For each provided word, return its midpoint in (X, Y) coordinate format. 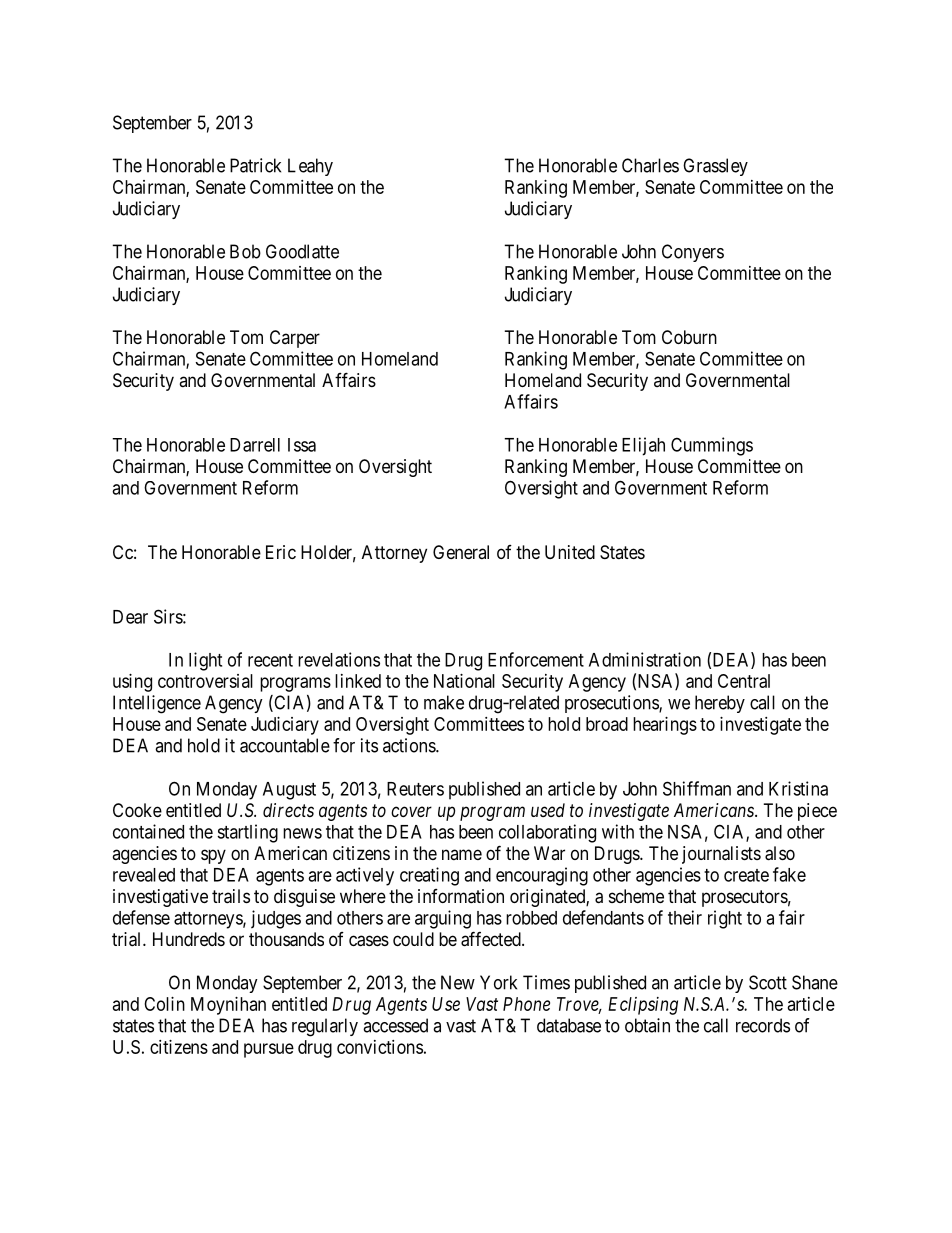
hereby (720, 704)
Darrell (255, 445)
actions (410, 745)
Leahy (310, 167)
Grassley (715, 167)
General (461, 552)
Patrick (255, 165)
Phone (526, 1004)
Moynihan (228, 1006)
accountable (285, 745)
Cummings (712, 446)
